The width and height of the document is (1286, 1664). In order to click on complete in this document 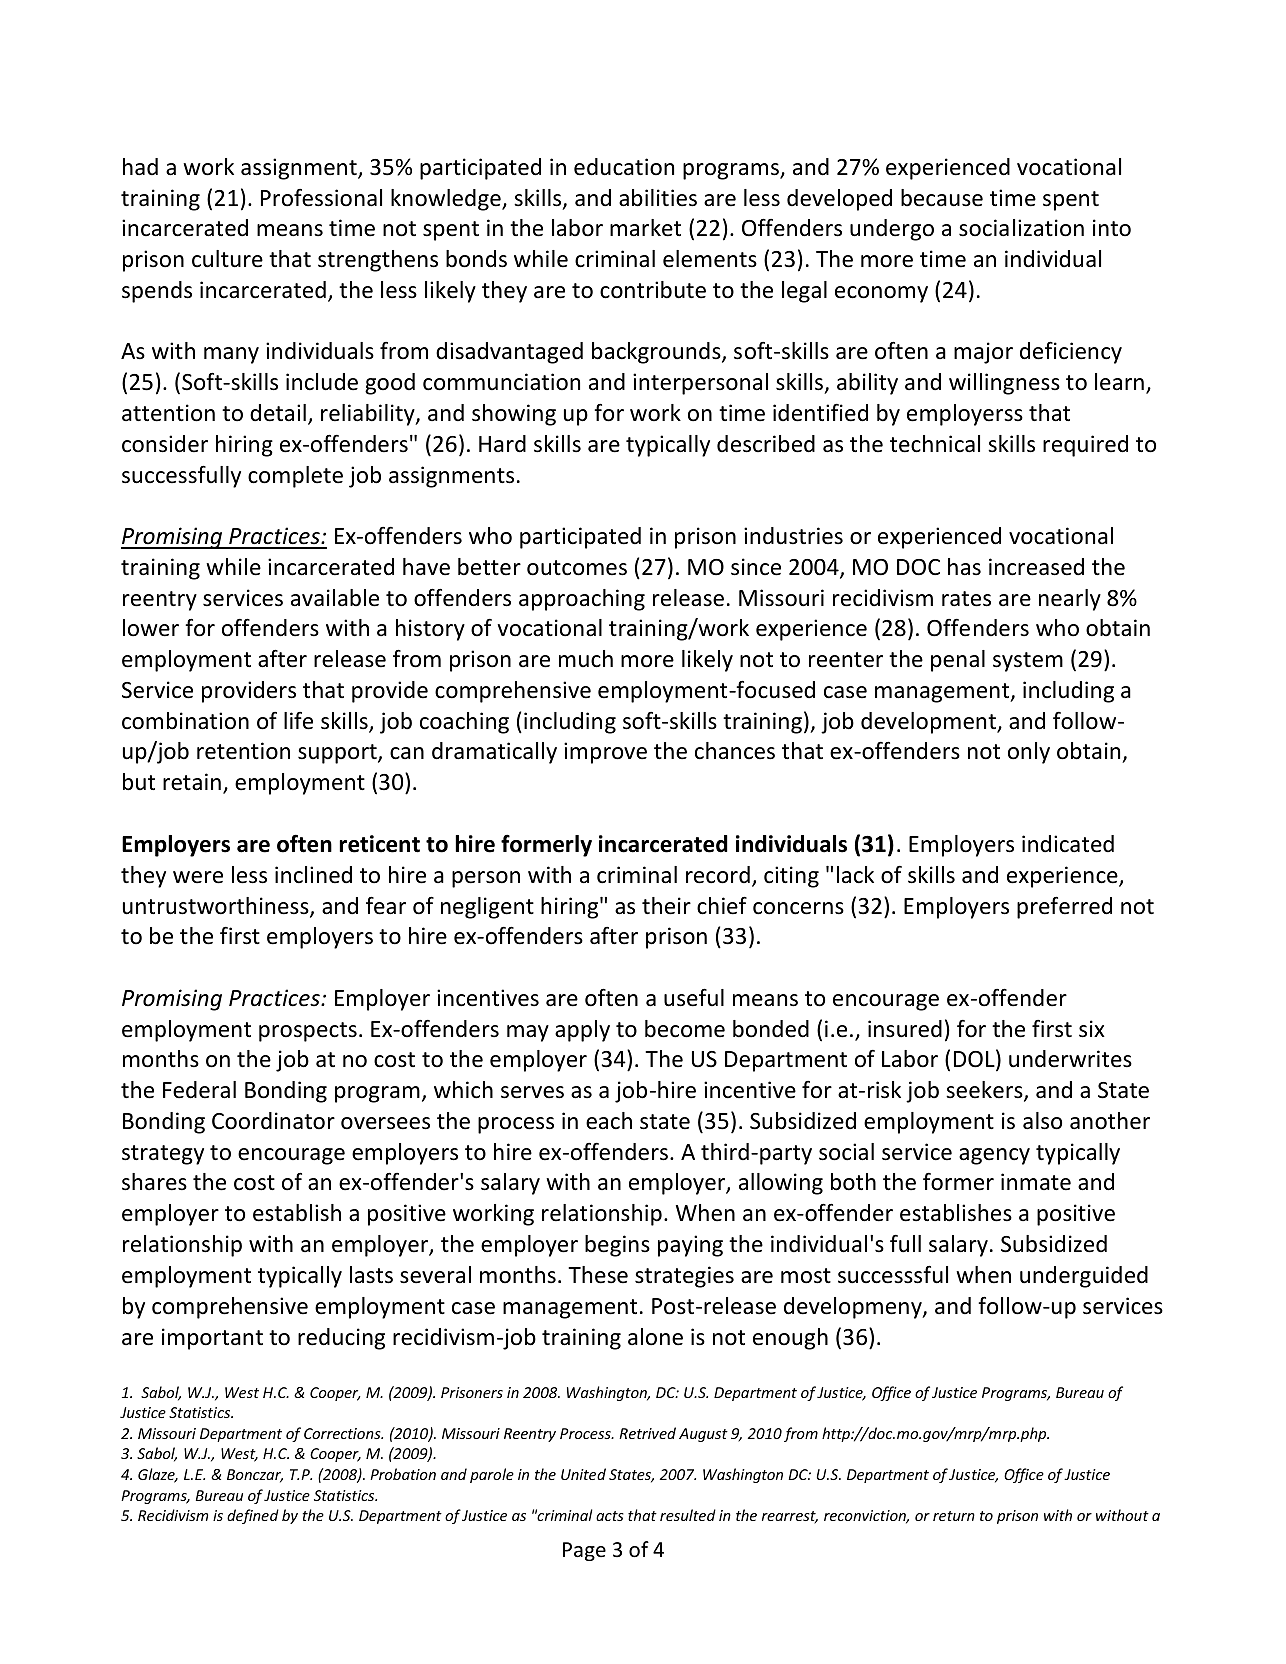, I will do `click(295, 477)`.
